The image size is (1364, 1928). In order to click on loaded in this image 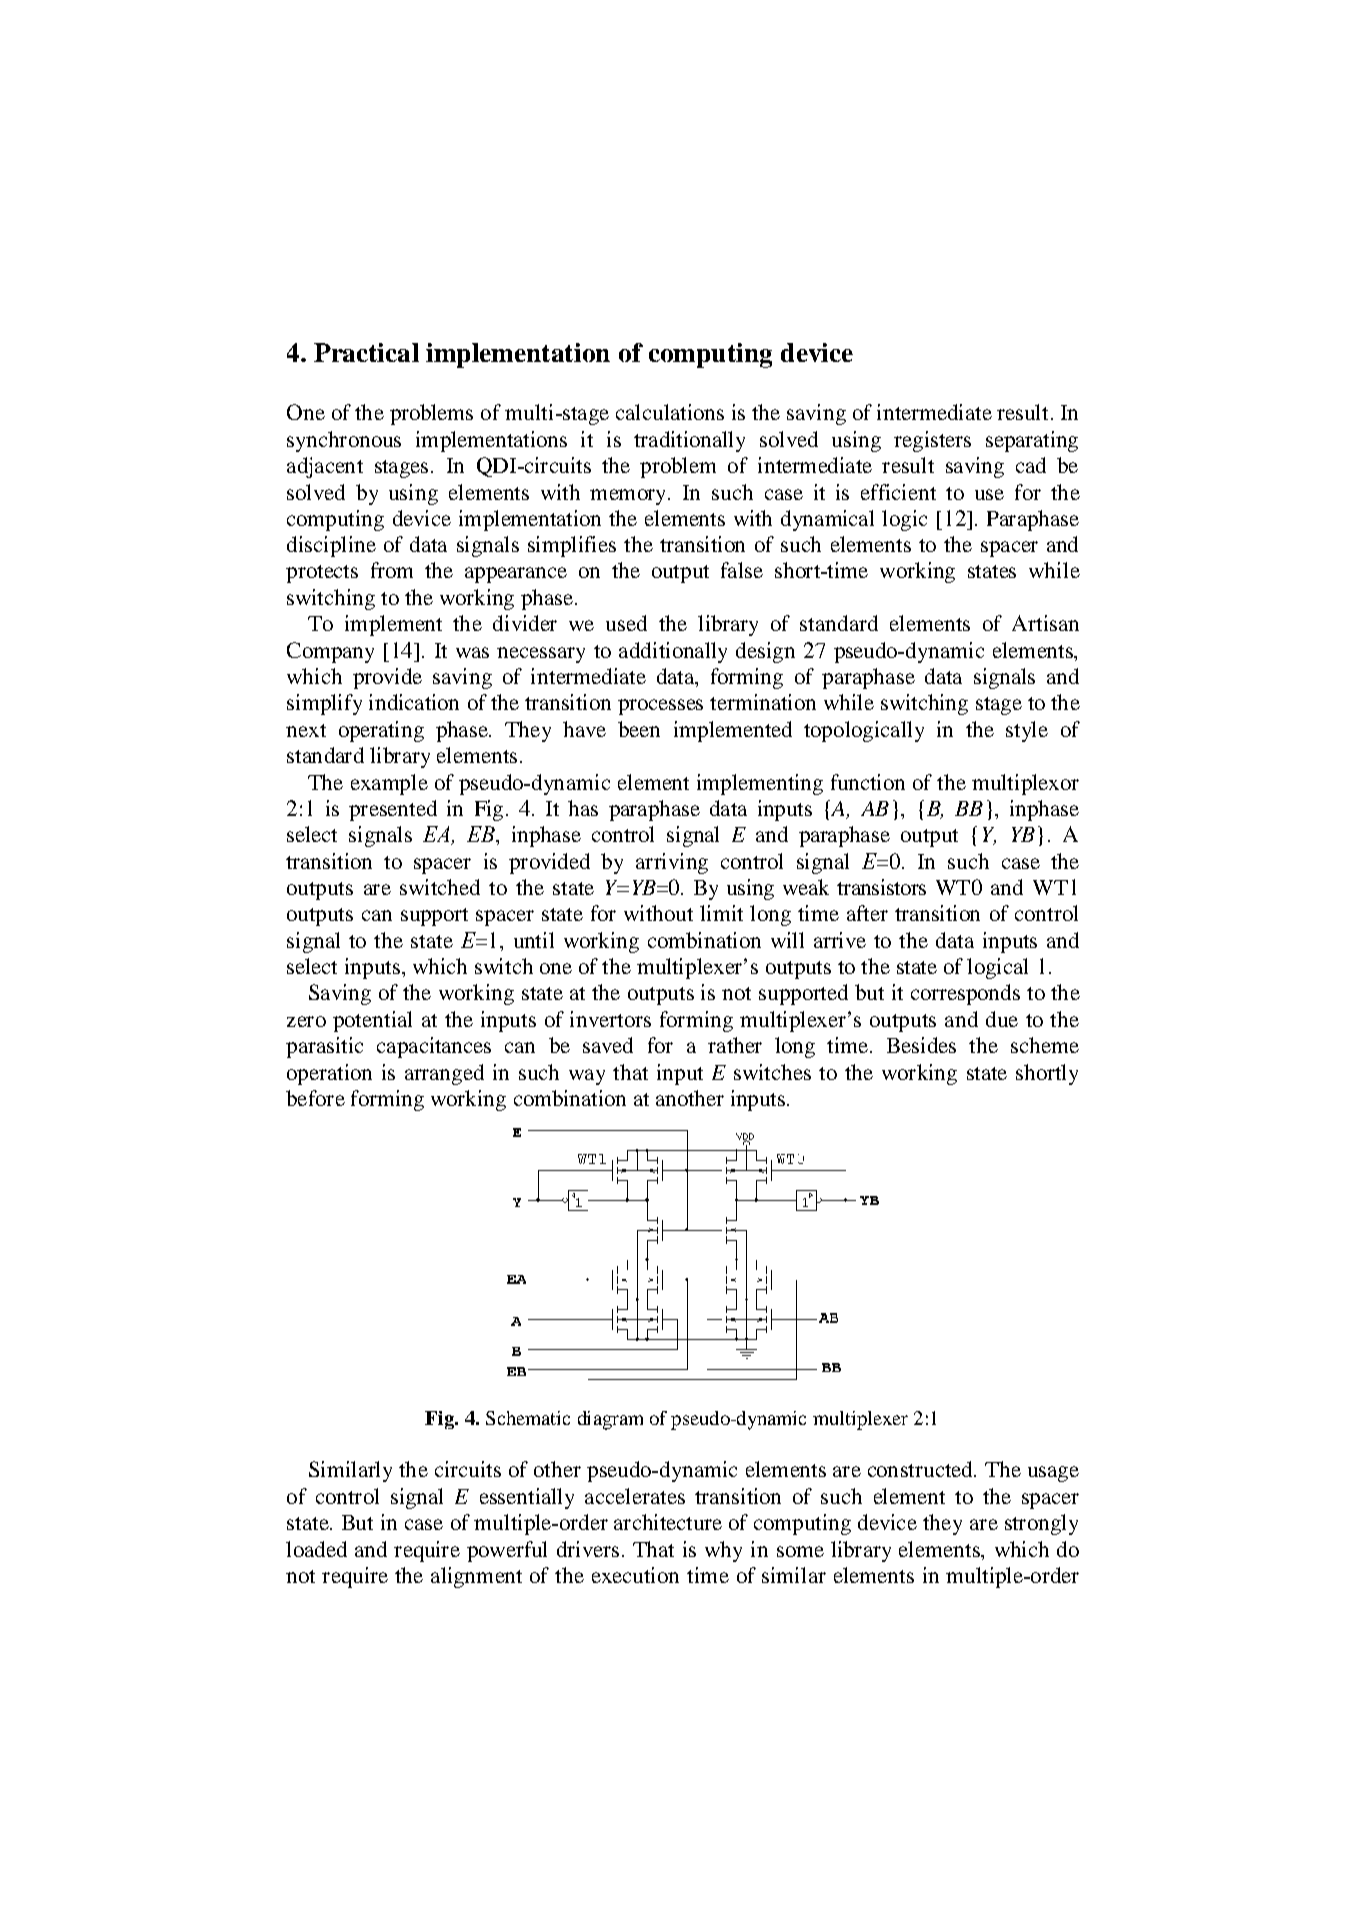, I will do `click(316, 1549)`.
